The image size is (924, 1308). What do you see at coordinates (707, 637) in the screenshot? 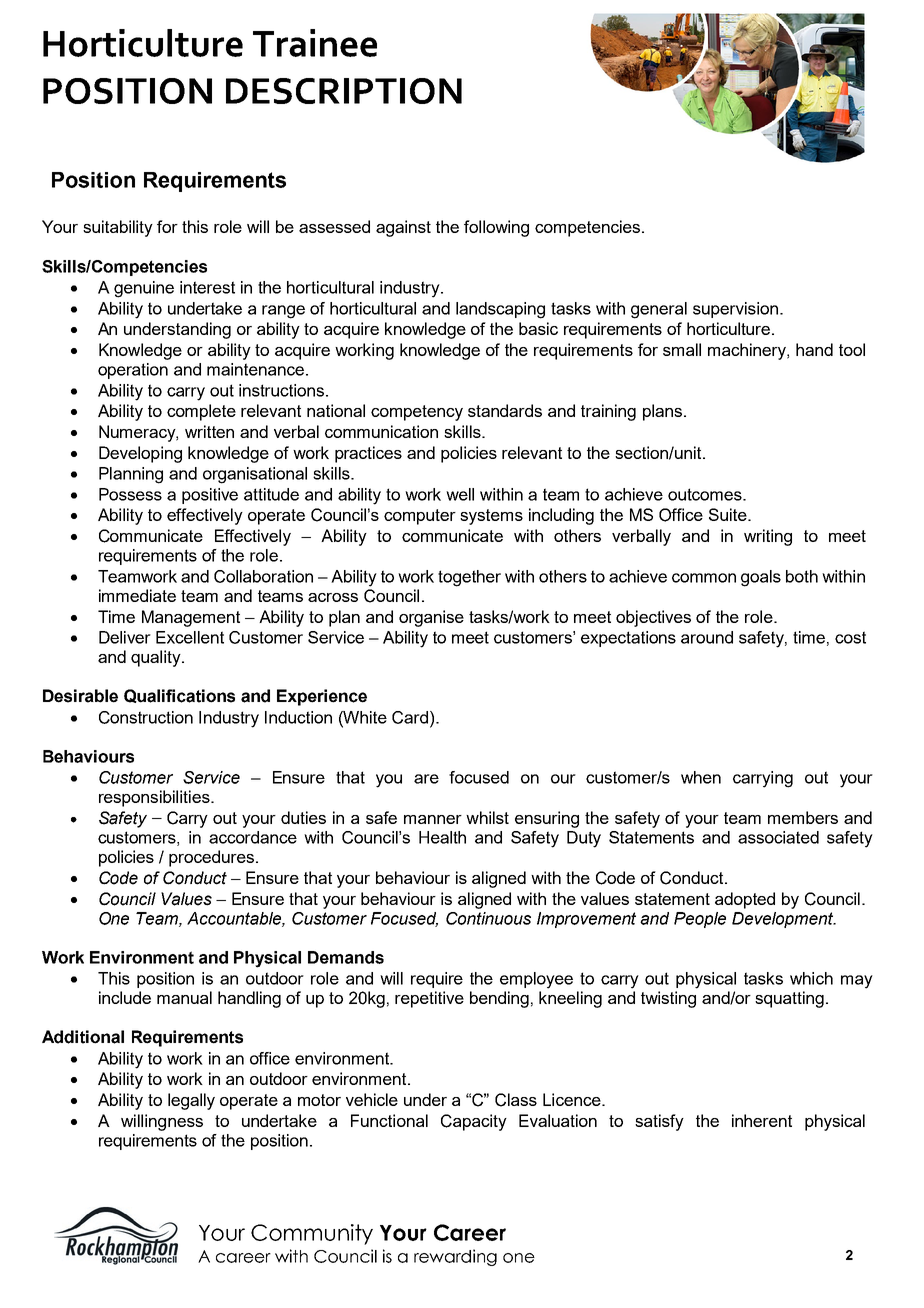
I see `around` at bounding box center [707, 637].
